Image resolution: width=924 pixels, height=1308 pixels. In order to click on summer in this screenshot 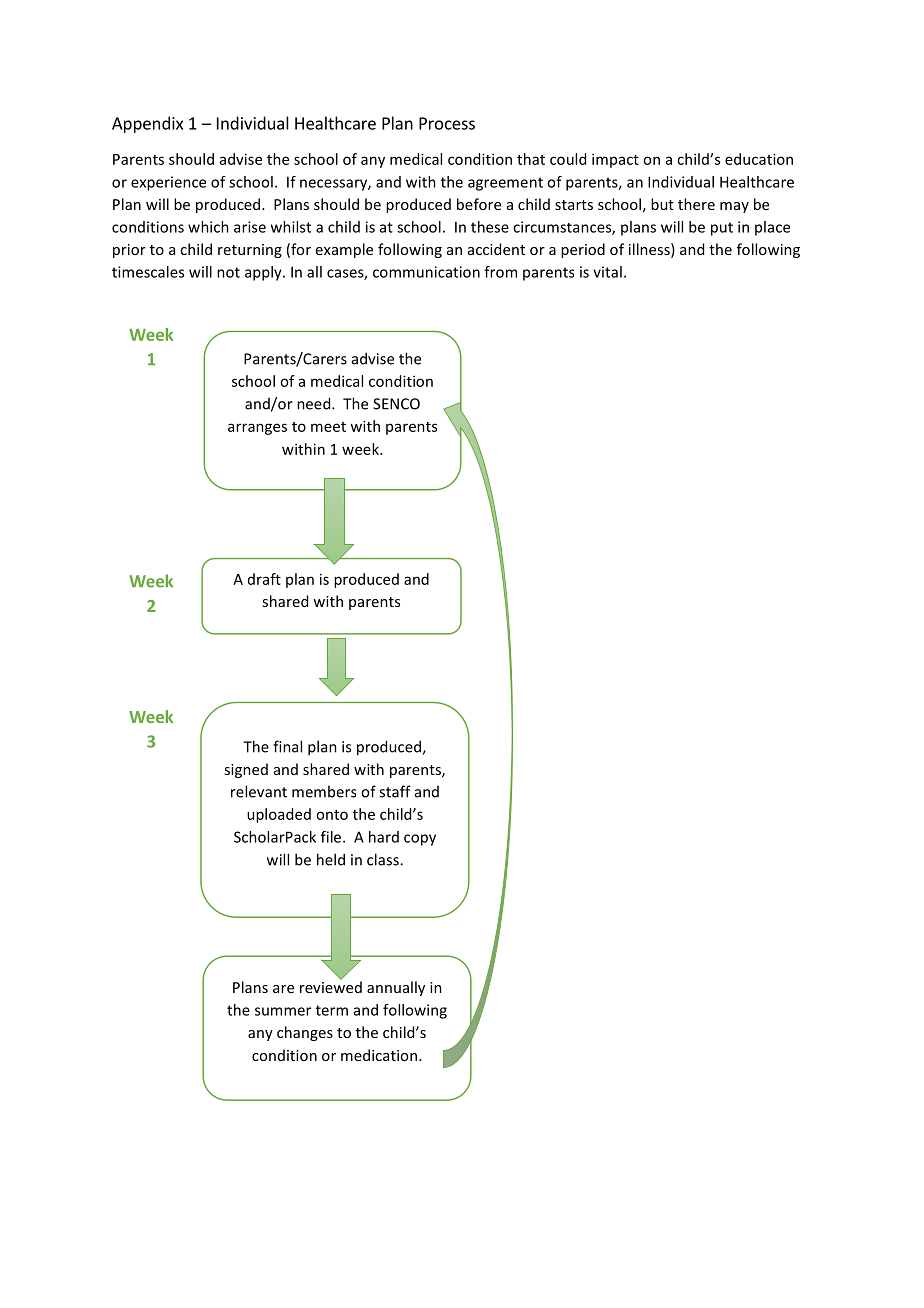, I will do `click(283, 1011)`.
